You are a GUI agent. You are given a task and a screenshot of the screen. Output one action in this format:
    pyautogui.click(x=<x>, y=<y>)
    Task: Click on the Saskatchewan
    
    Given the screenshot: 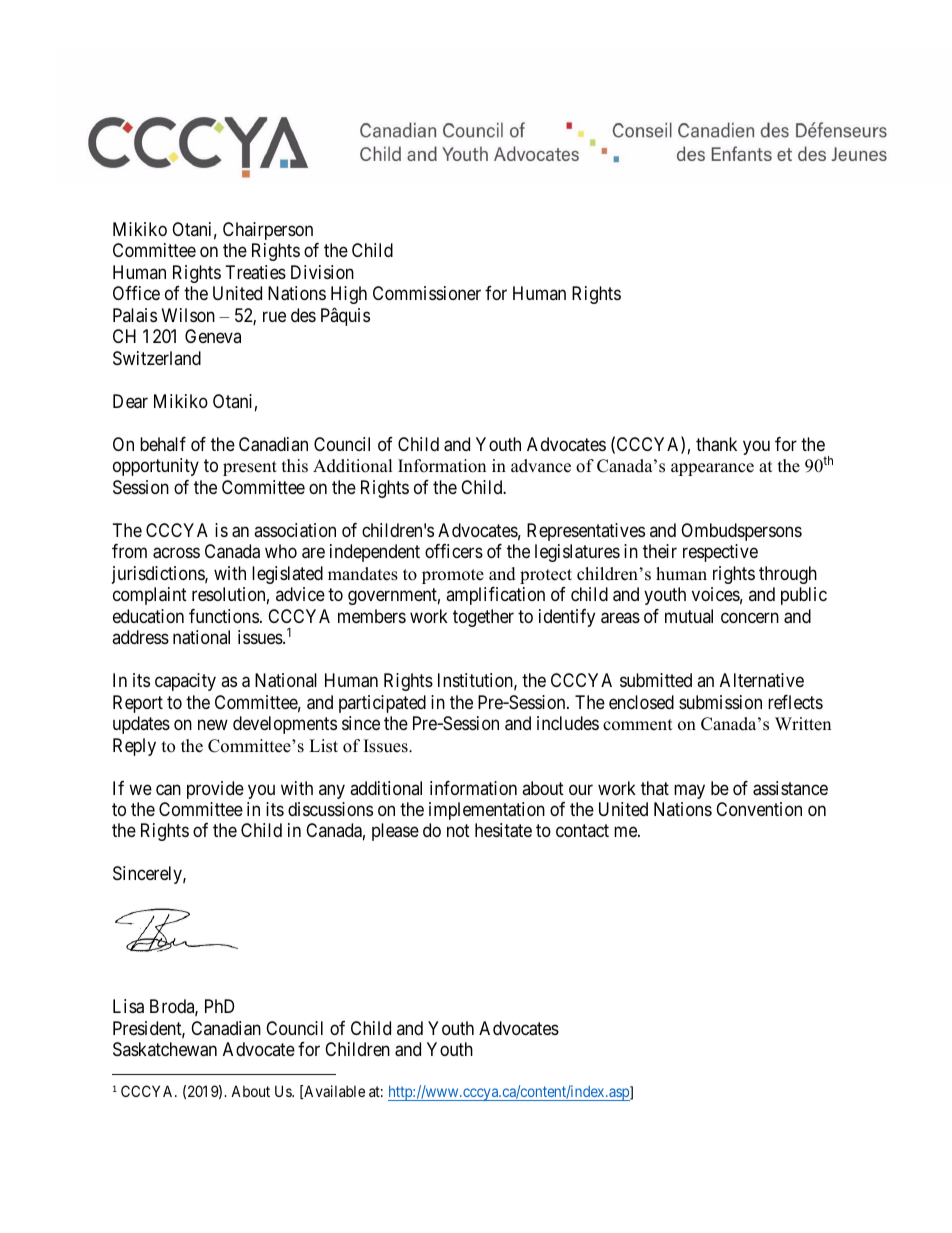 What is the action you would take?
    pyautogui.click(x=165, y=1049)
